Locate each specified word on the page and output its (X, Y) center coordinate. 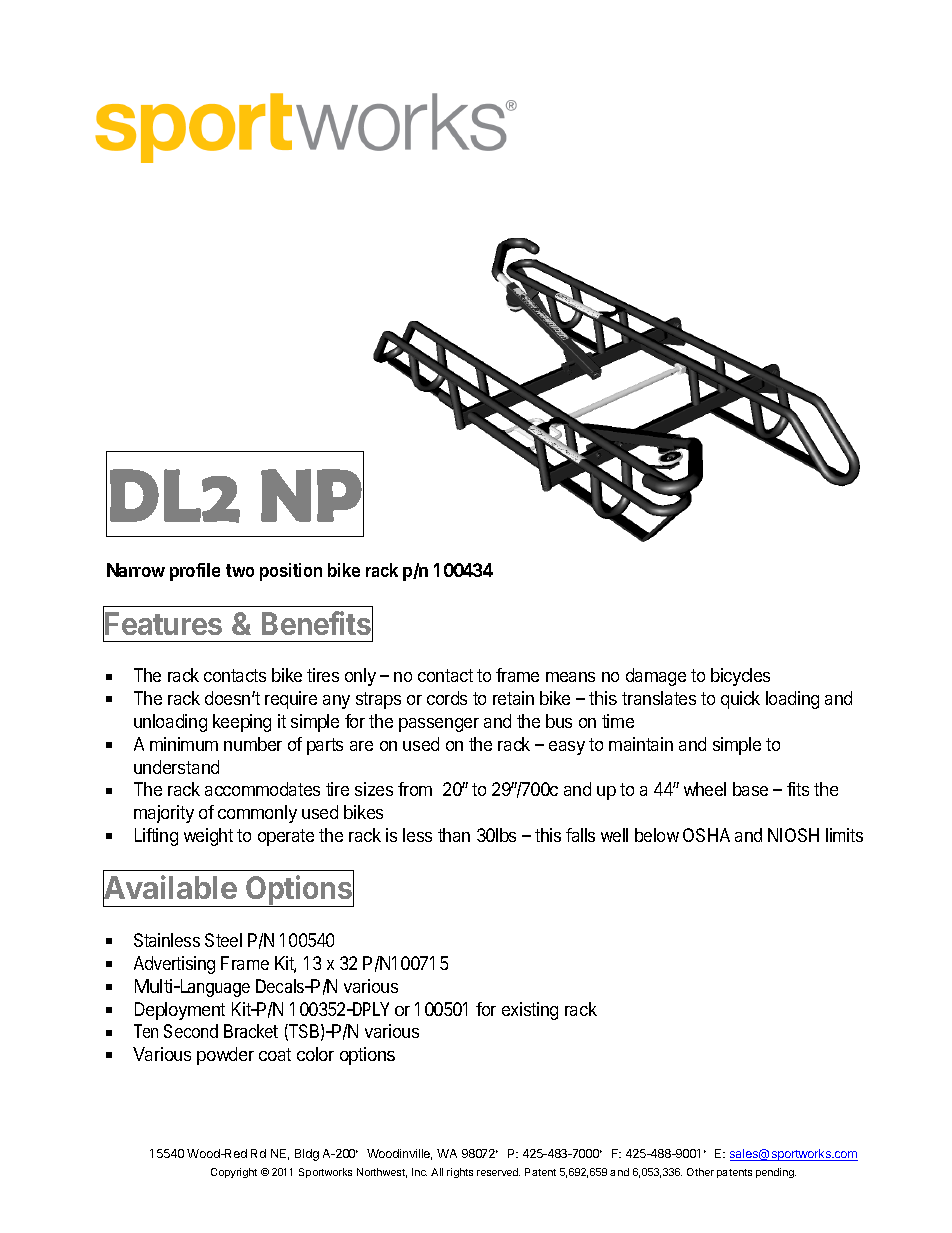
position (291, 572)
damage (656, 677)
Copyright (234, 1173)
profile (195, 572)
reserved (498, 1172)
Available (170, 889)
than (454, 835)
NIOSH (793, 835)
